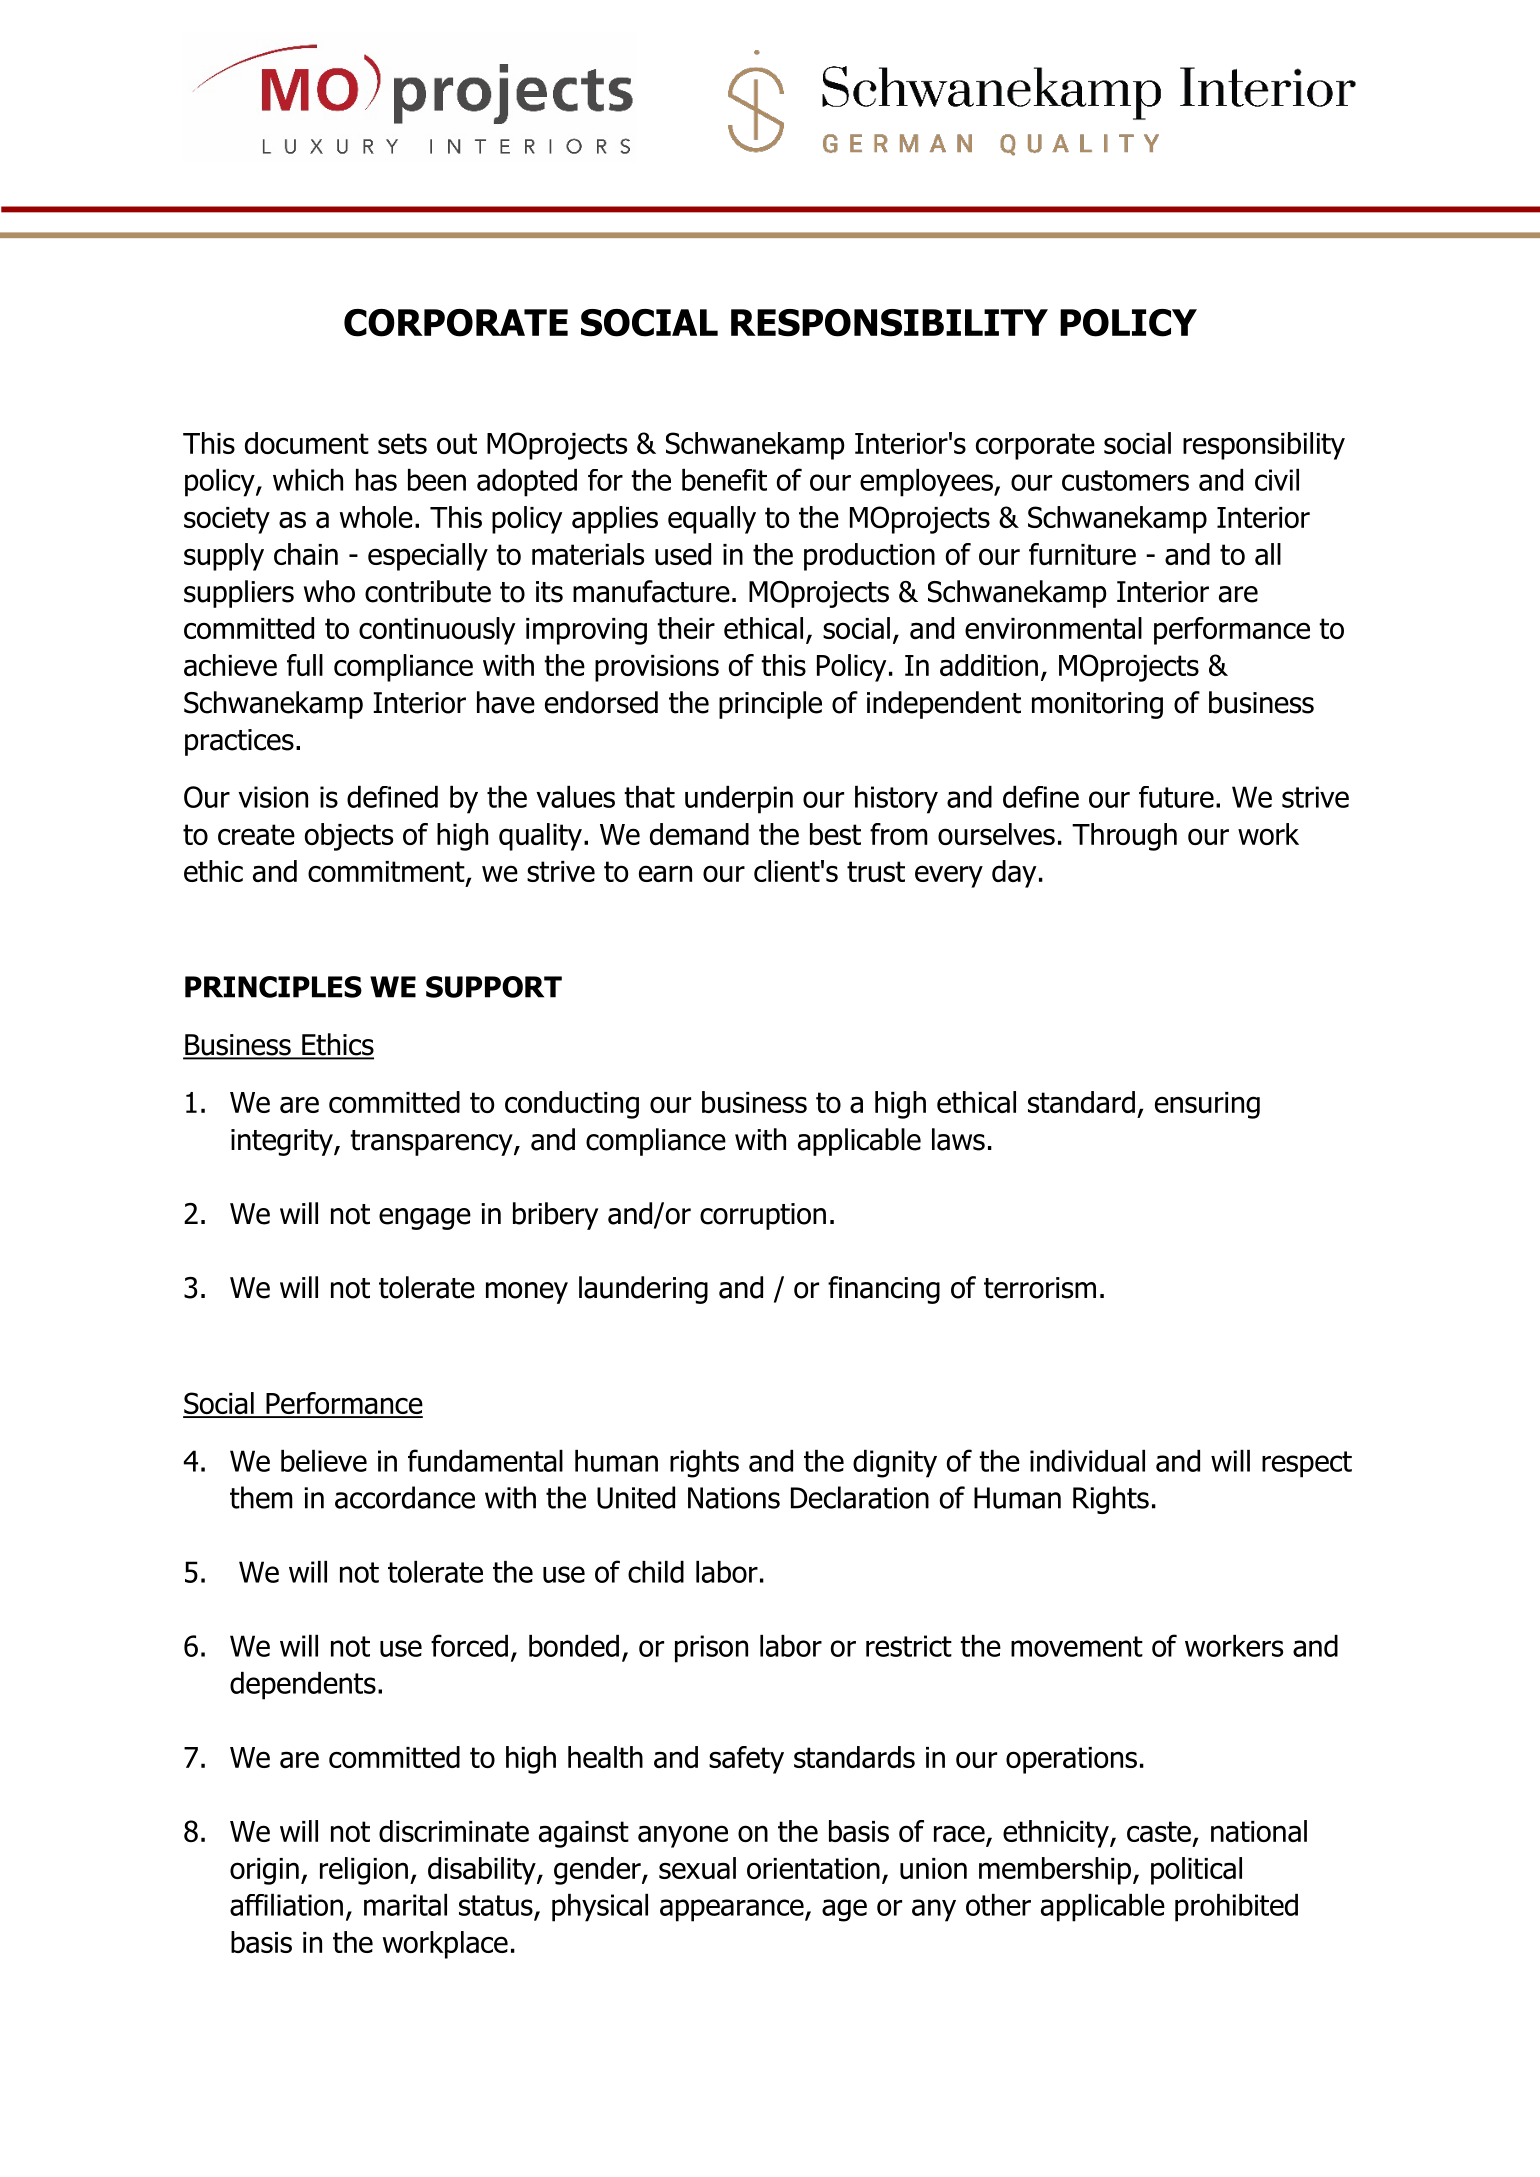  Describe the element at coordinates (1207, 1105) in the page. I see `ensuring` at that location.
